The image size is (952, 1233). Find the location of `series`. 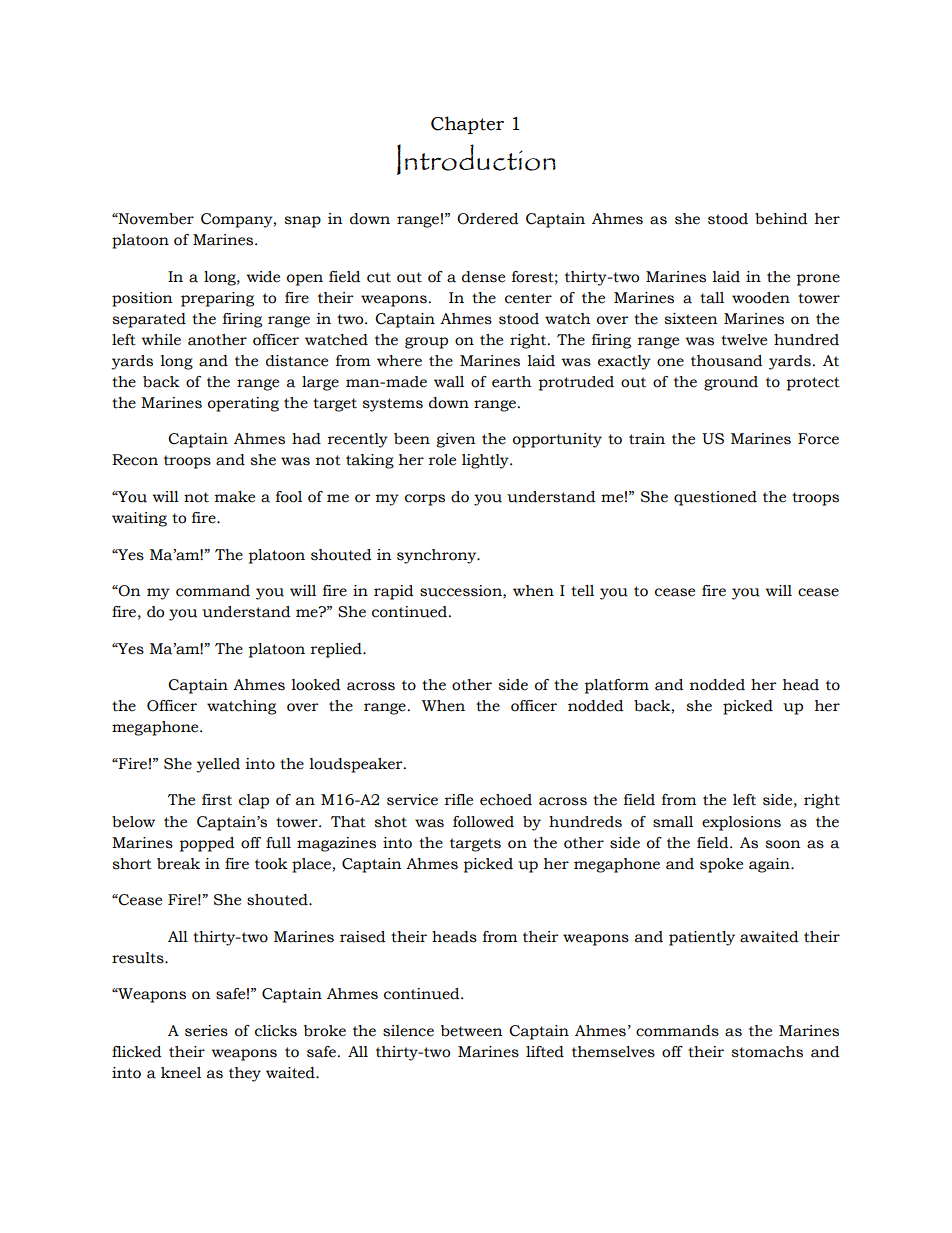

series is located at coordinates (206, 1031).
